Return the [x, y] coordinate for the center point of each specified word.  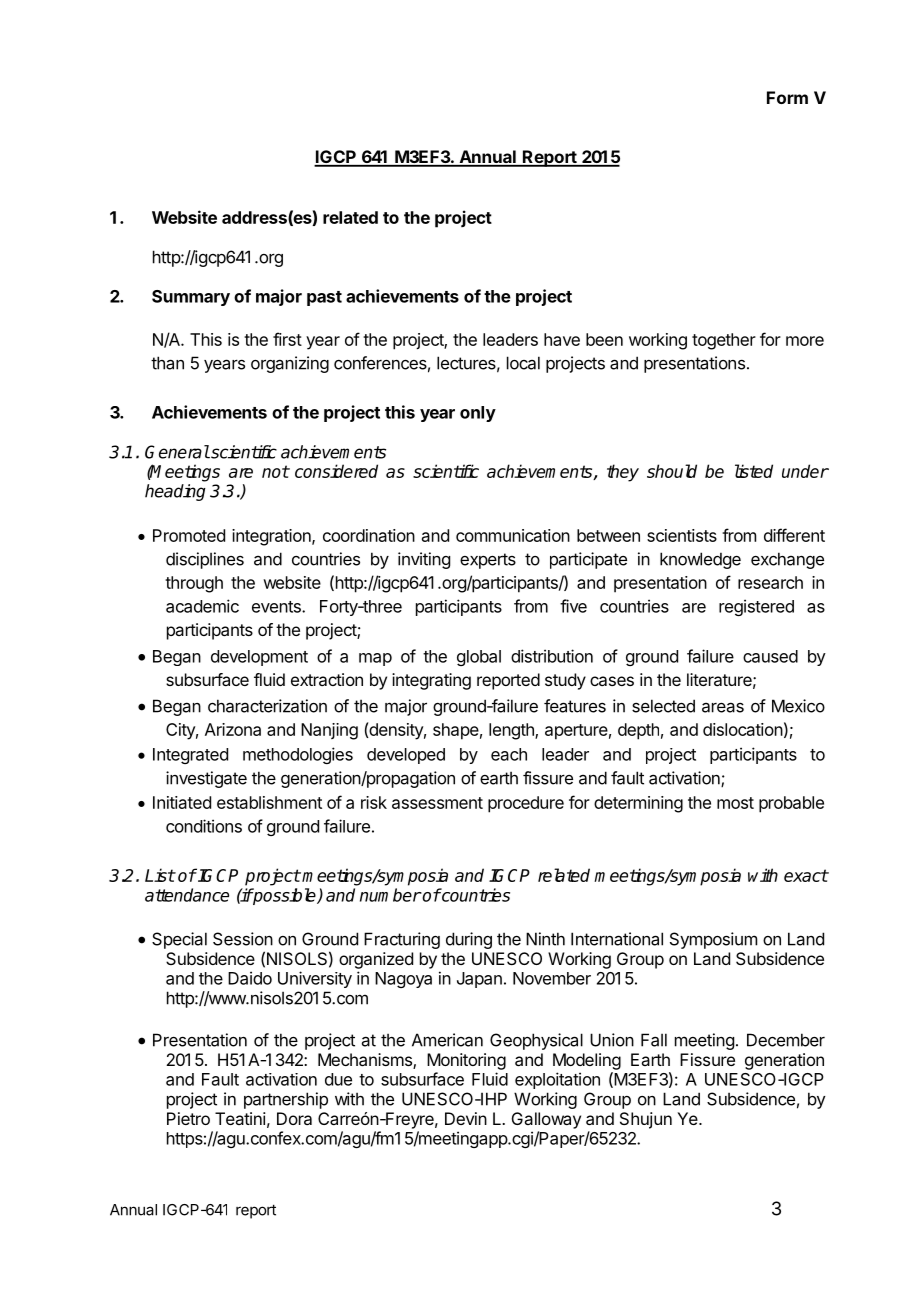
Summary [191, 298]
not [275, 471]
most [735, 803]
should [672, 471]
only [478, 414]
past [324, 298]
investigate [206, 779]
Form [787, 97]
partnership [286, 1100]
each [509, 754]
